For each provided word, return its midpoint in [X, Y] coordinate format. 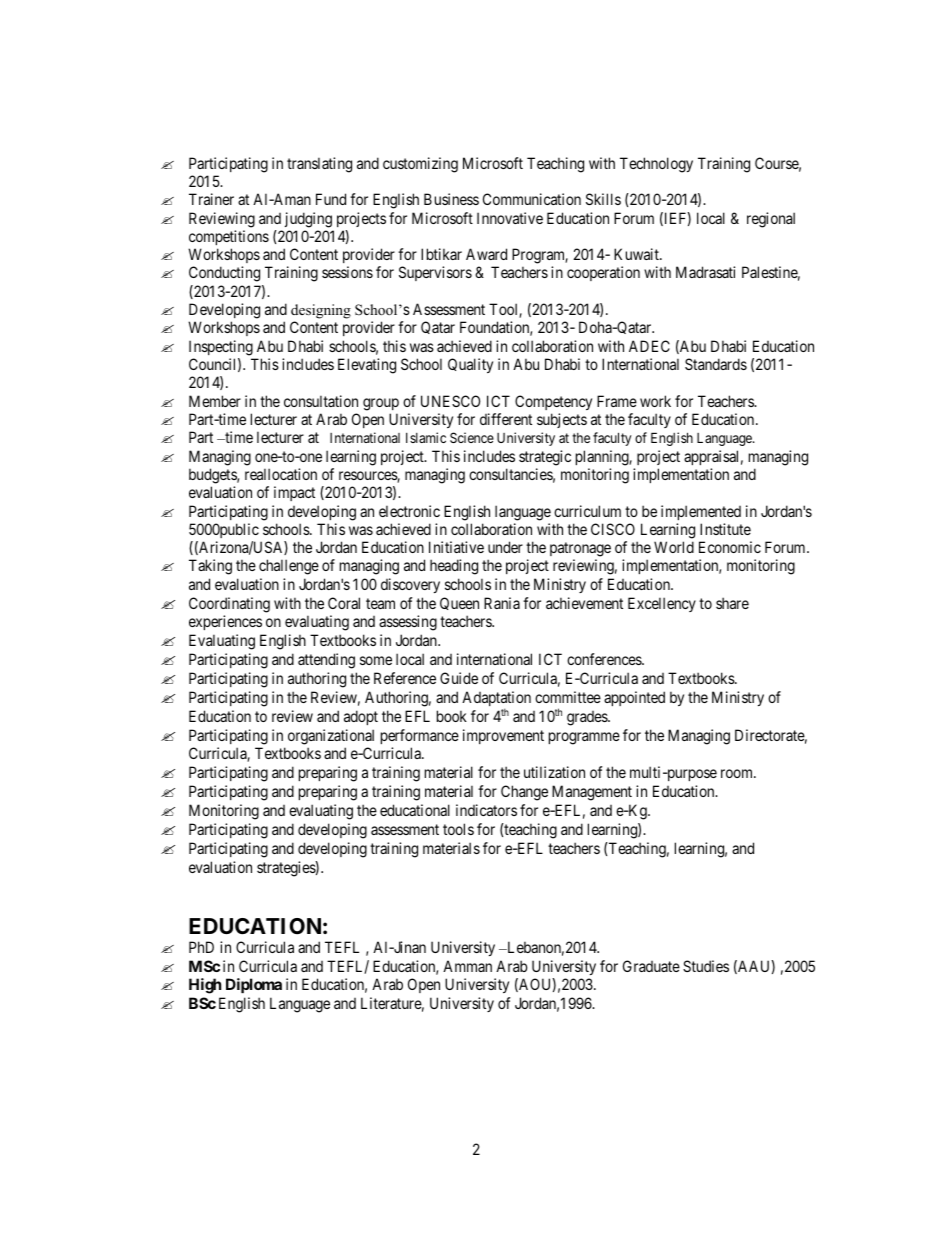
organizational [331, 737]
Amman [467, 966]
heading [454, 567]
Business [451, 199]
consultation [321, 401]
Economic [730, 547]
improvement [503, 736]
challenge [289, 567]
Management [592, 793]
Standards [716, 364]
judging [308, 220]
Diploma [254, 985]
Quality [470, 365]
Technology [656, 165]
